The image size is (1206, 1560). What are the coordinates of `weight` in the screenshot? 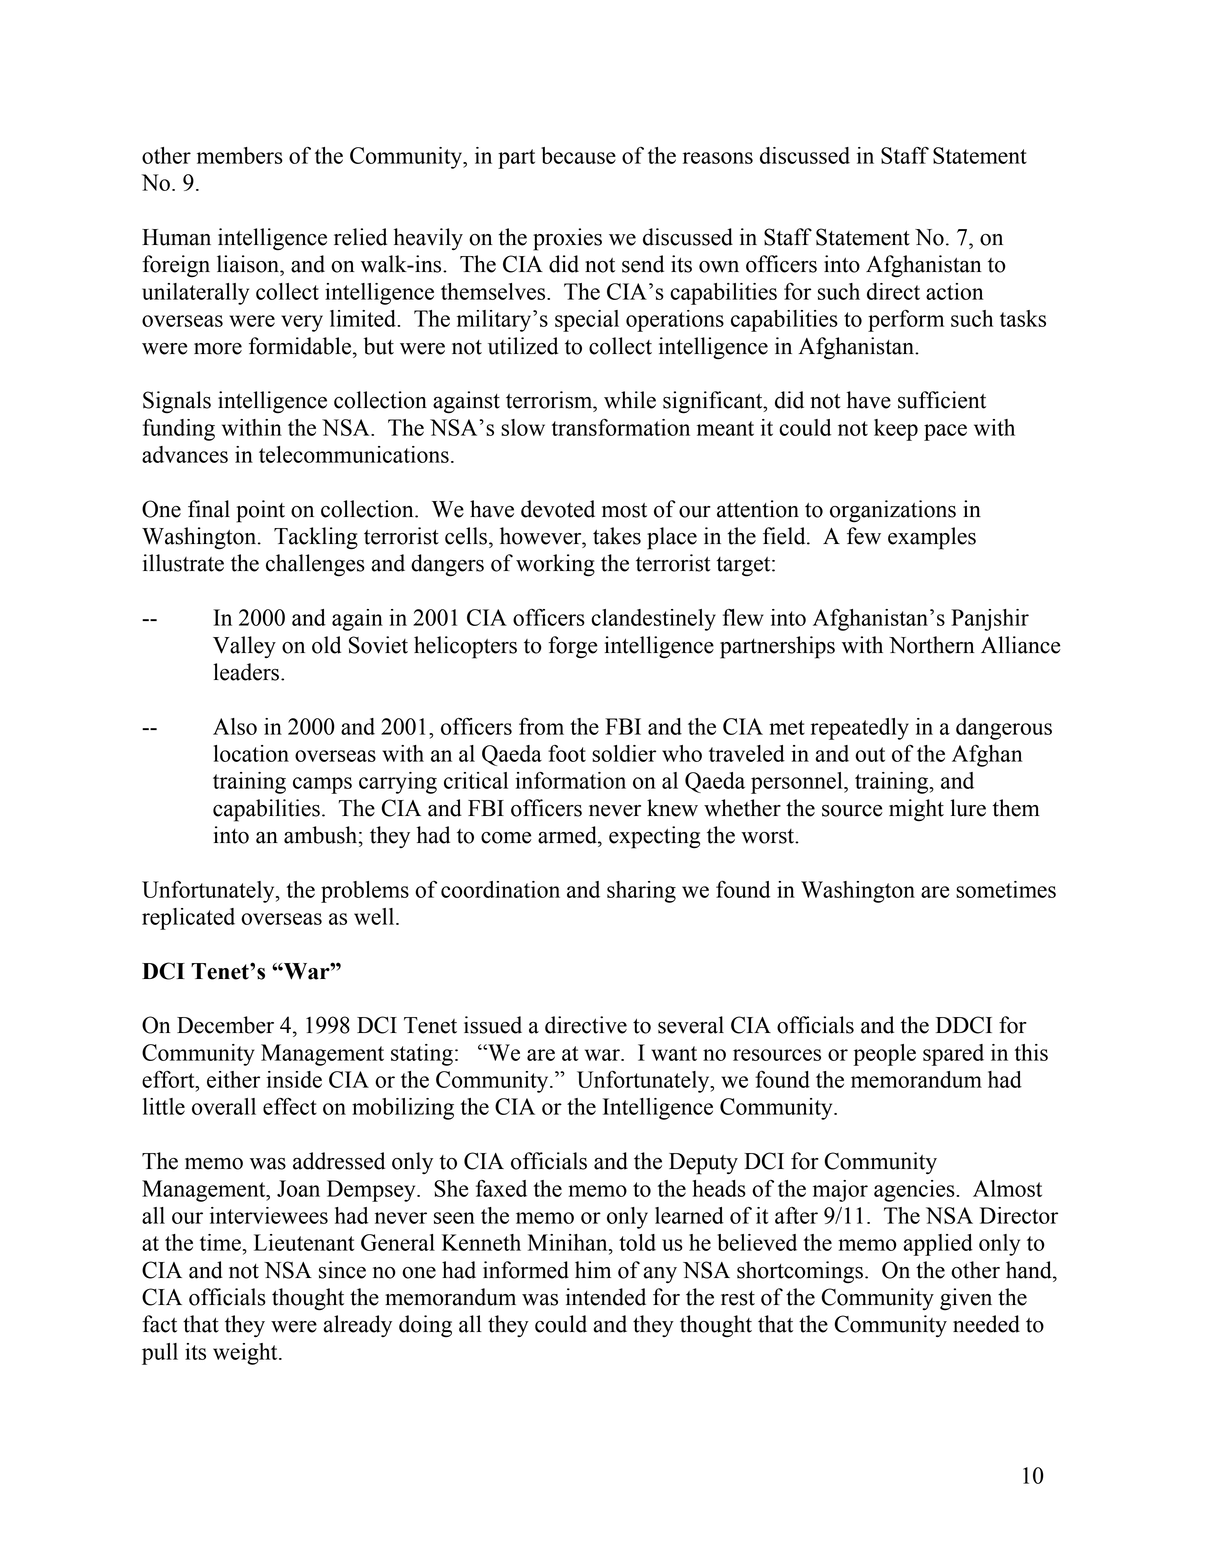 It's located at (246, 1354).
